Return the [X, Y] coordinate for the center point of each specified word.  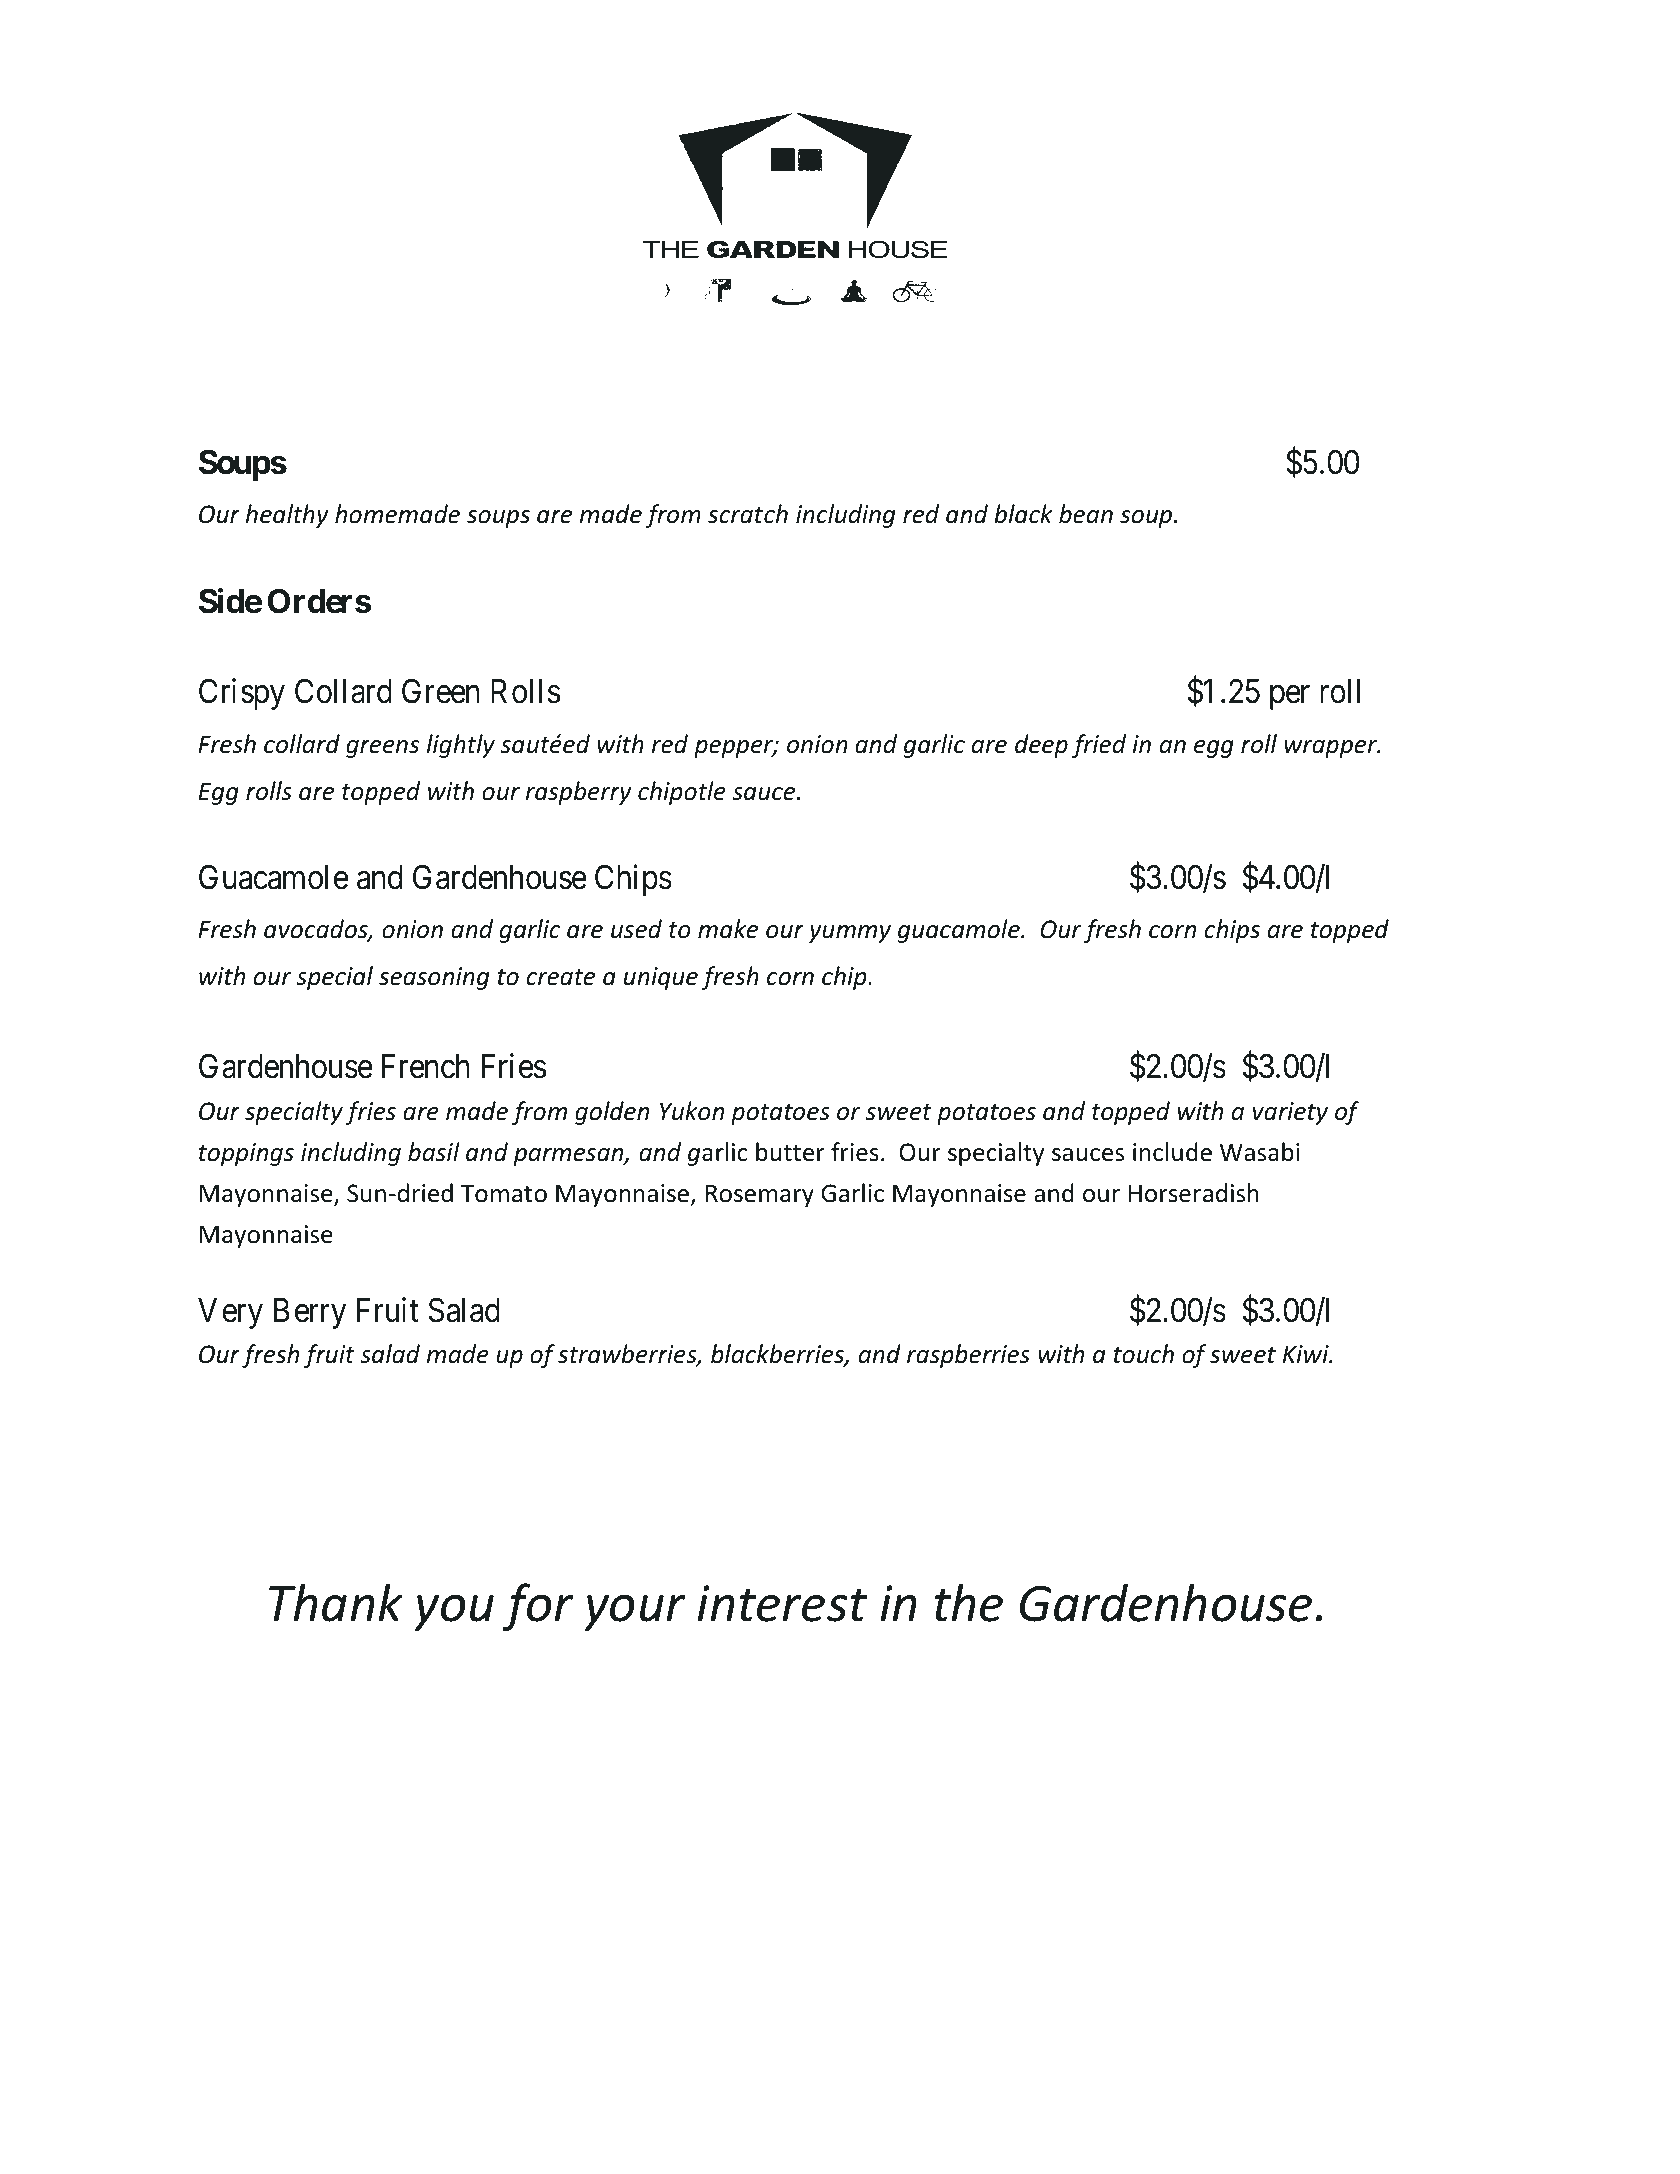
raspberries [968, 1356]
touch [1143, 1354]
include [1172, 1152]
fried [1099, 746]
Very [230, 1313]
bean [1086, 514]
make [728, 929]
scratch [748, 514]
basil [434, 1152]
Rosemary [760, 1195]
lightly [461, 746]
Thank [336, 1602]
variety [1290, 1113]
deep [1041, 746]
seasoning [434, 978]
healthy [287, 516]
